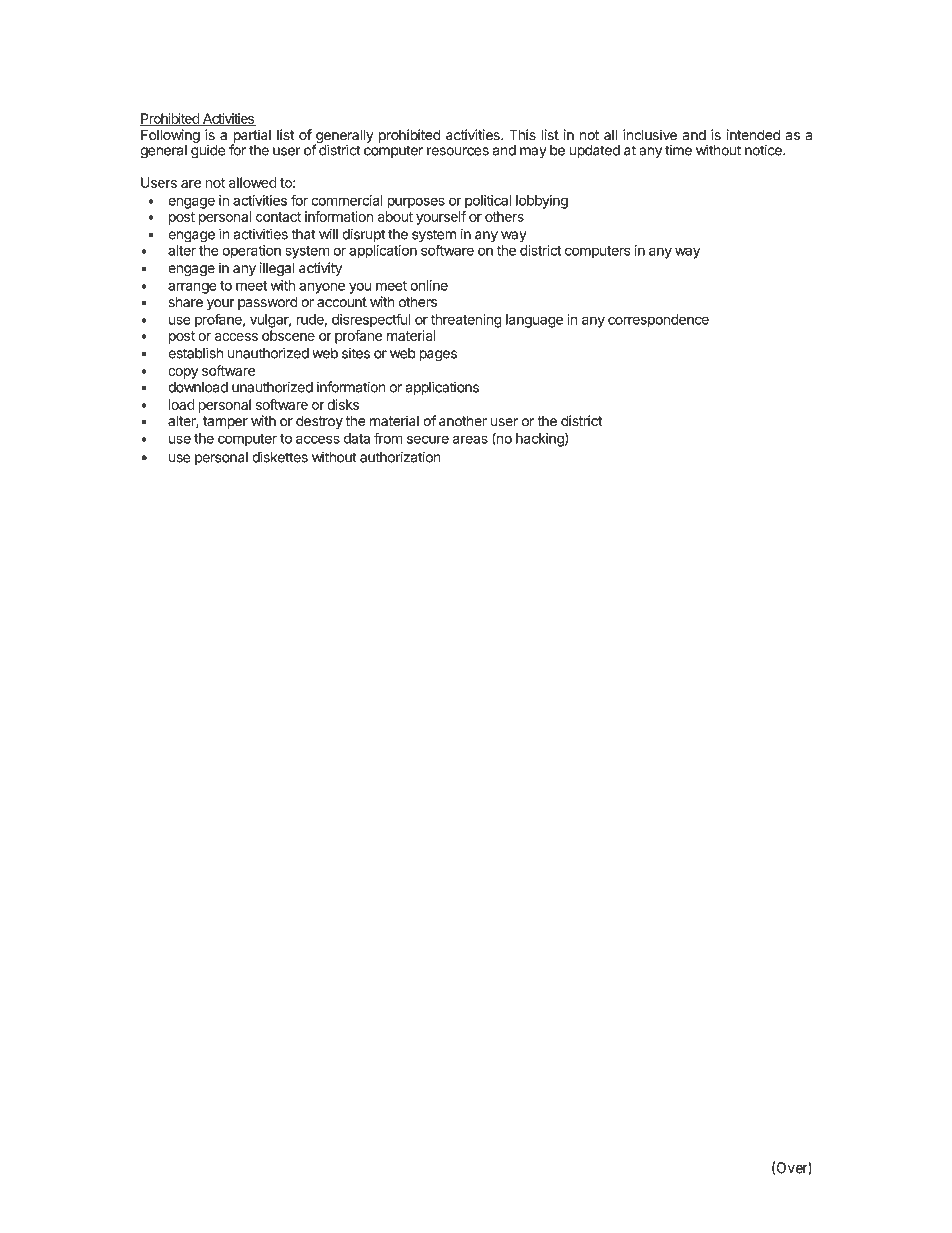 The width and height of the page is (952, 1233). What do you see at coordinates (268, 303) in the page?
I see `password` at bounding box center [268, 303].
